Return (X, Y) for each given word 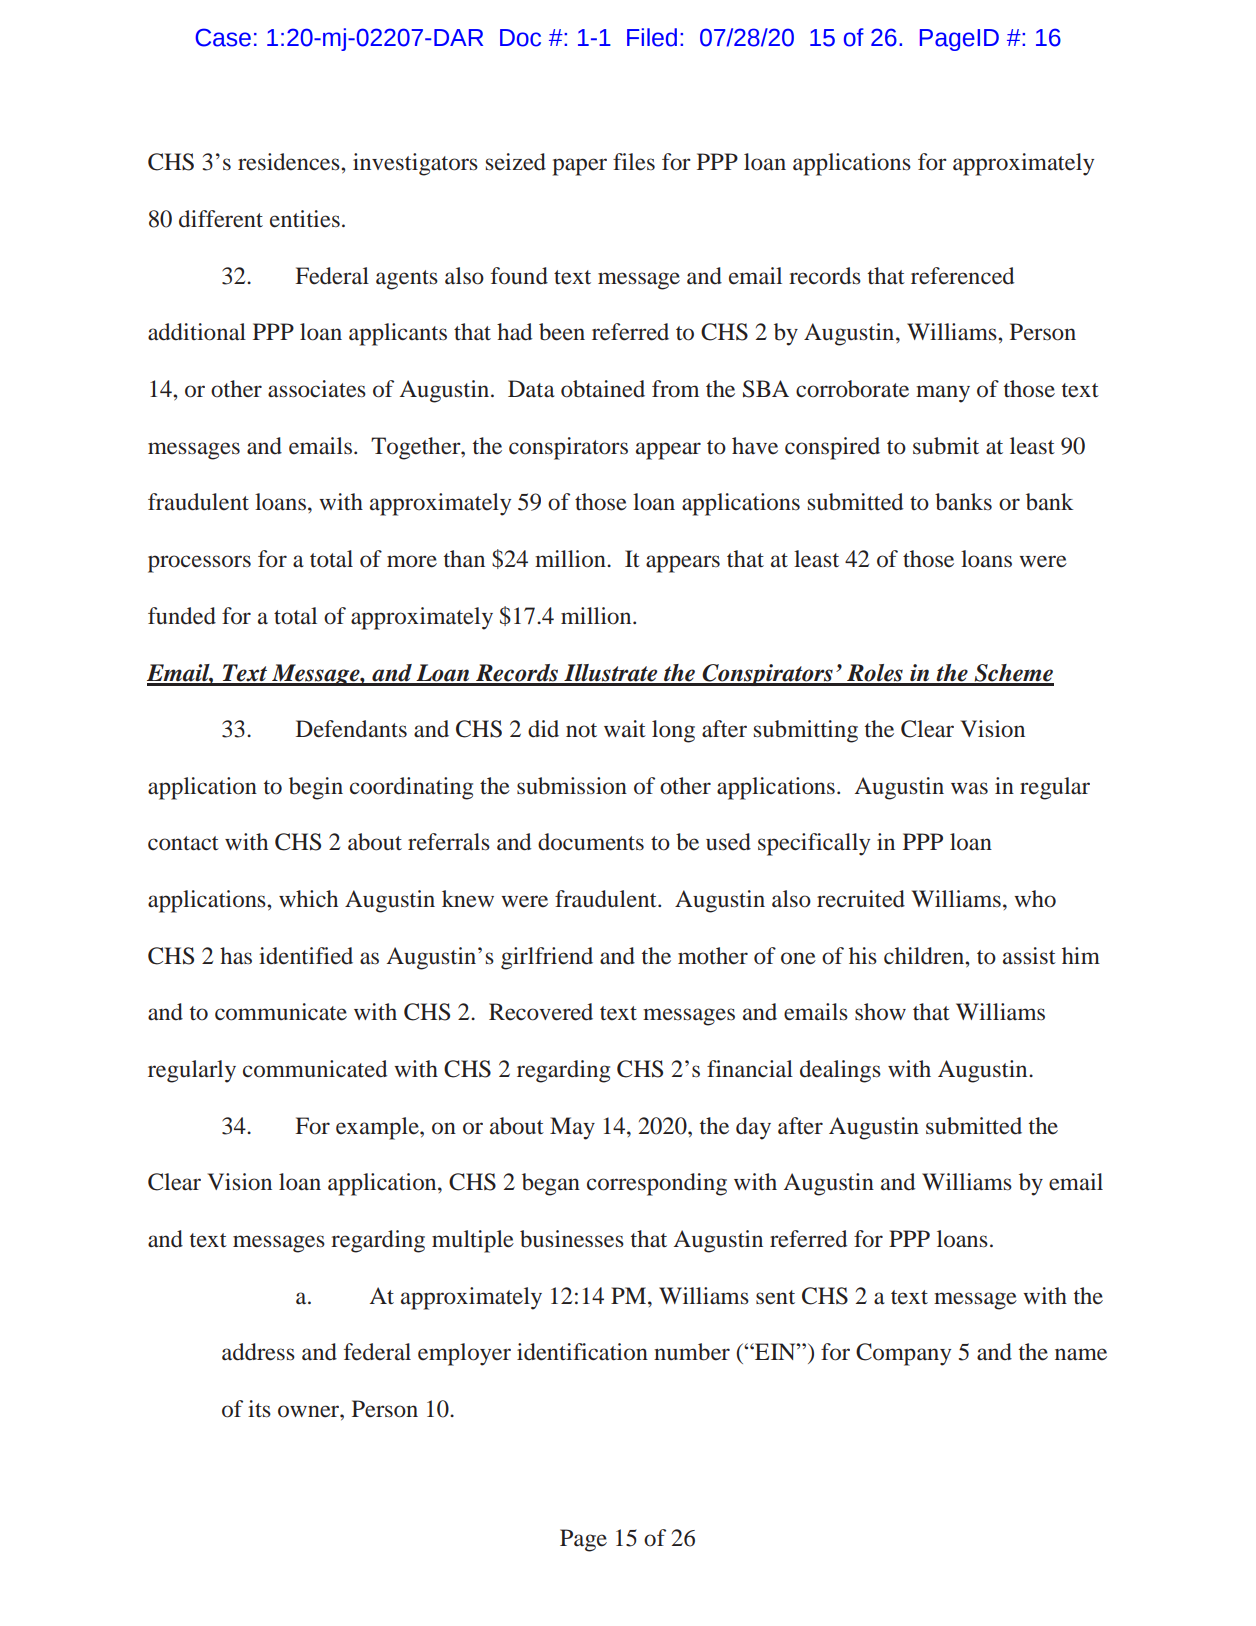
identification (582, 1352)
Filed (652, 37)
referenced (962, 276)
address (258, 1352)
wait (625, 729)
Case (223, 37)
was (969, 788)
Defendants (351, 729)
